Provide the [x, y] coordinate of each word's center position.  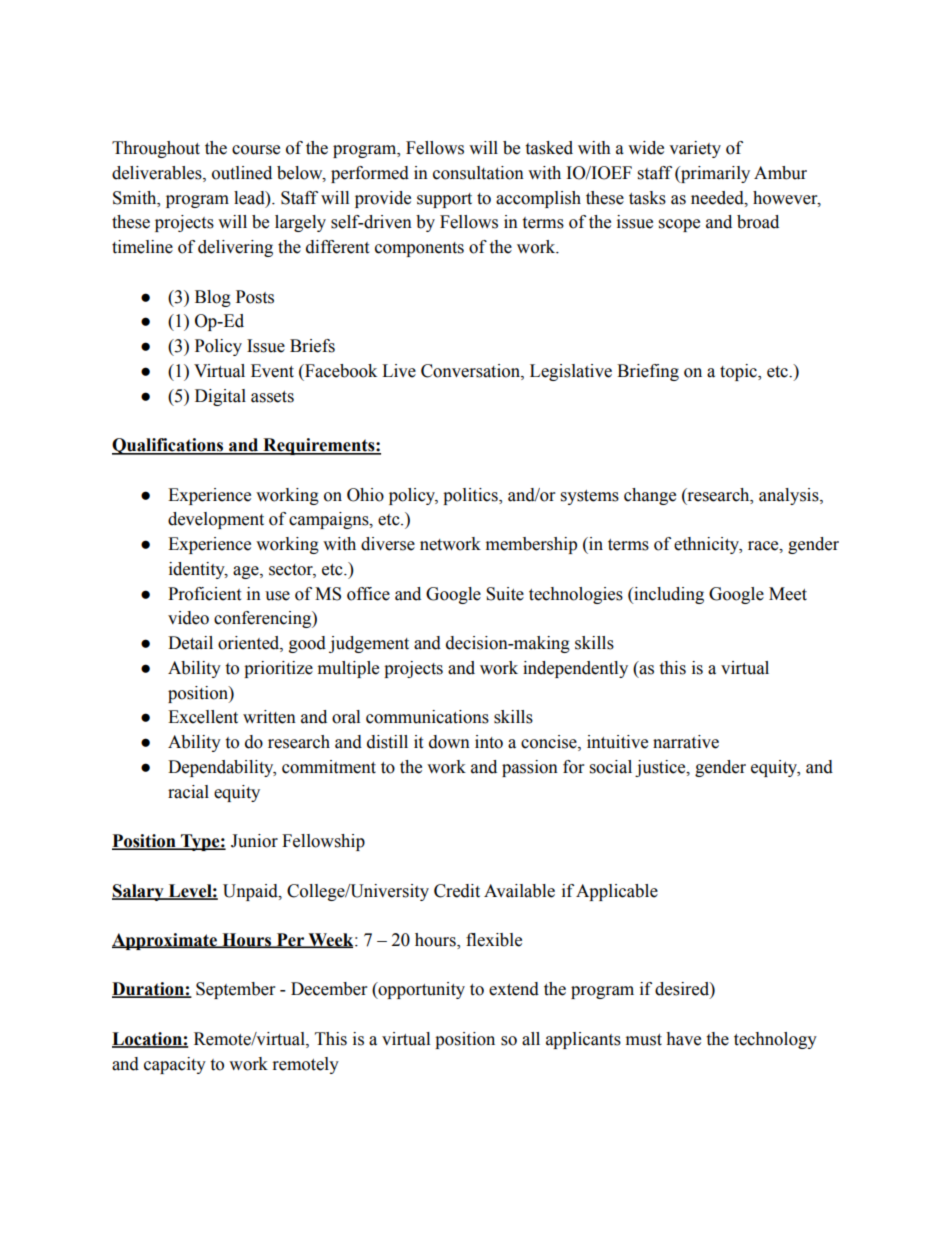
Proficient [204, 594]
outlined [242, 173]
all [531, 1039]
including [668, 595]
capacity [175, 1065]
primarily [714, 174]
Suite [505, 594]
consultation [478, 173]
